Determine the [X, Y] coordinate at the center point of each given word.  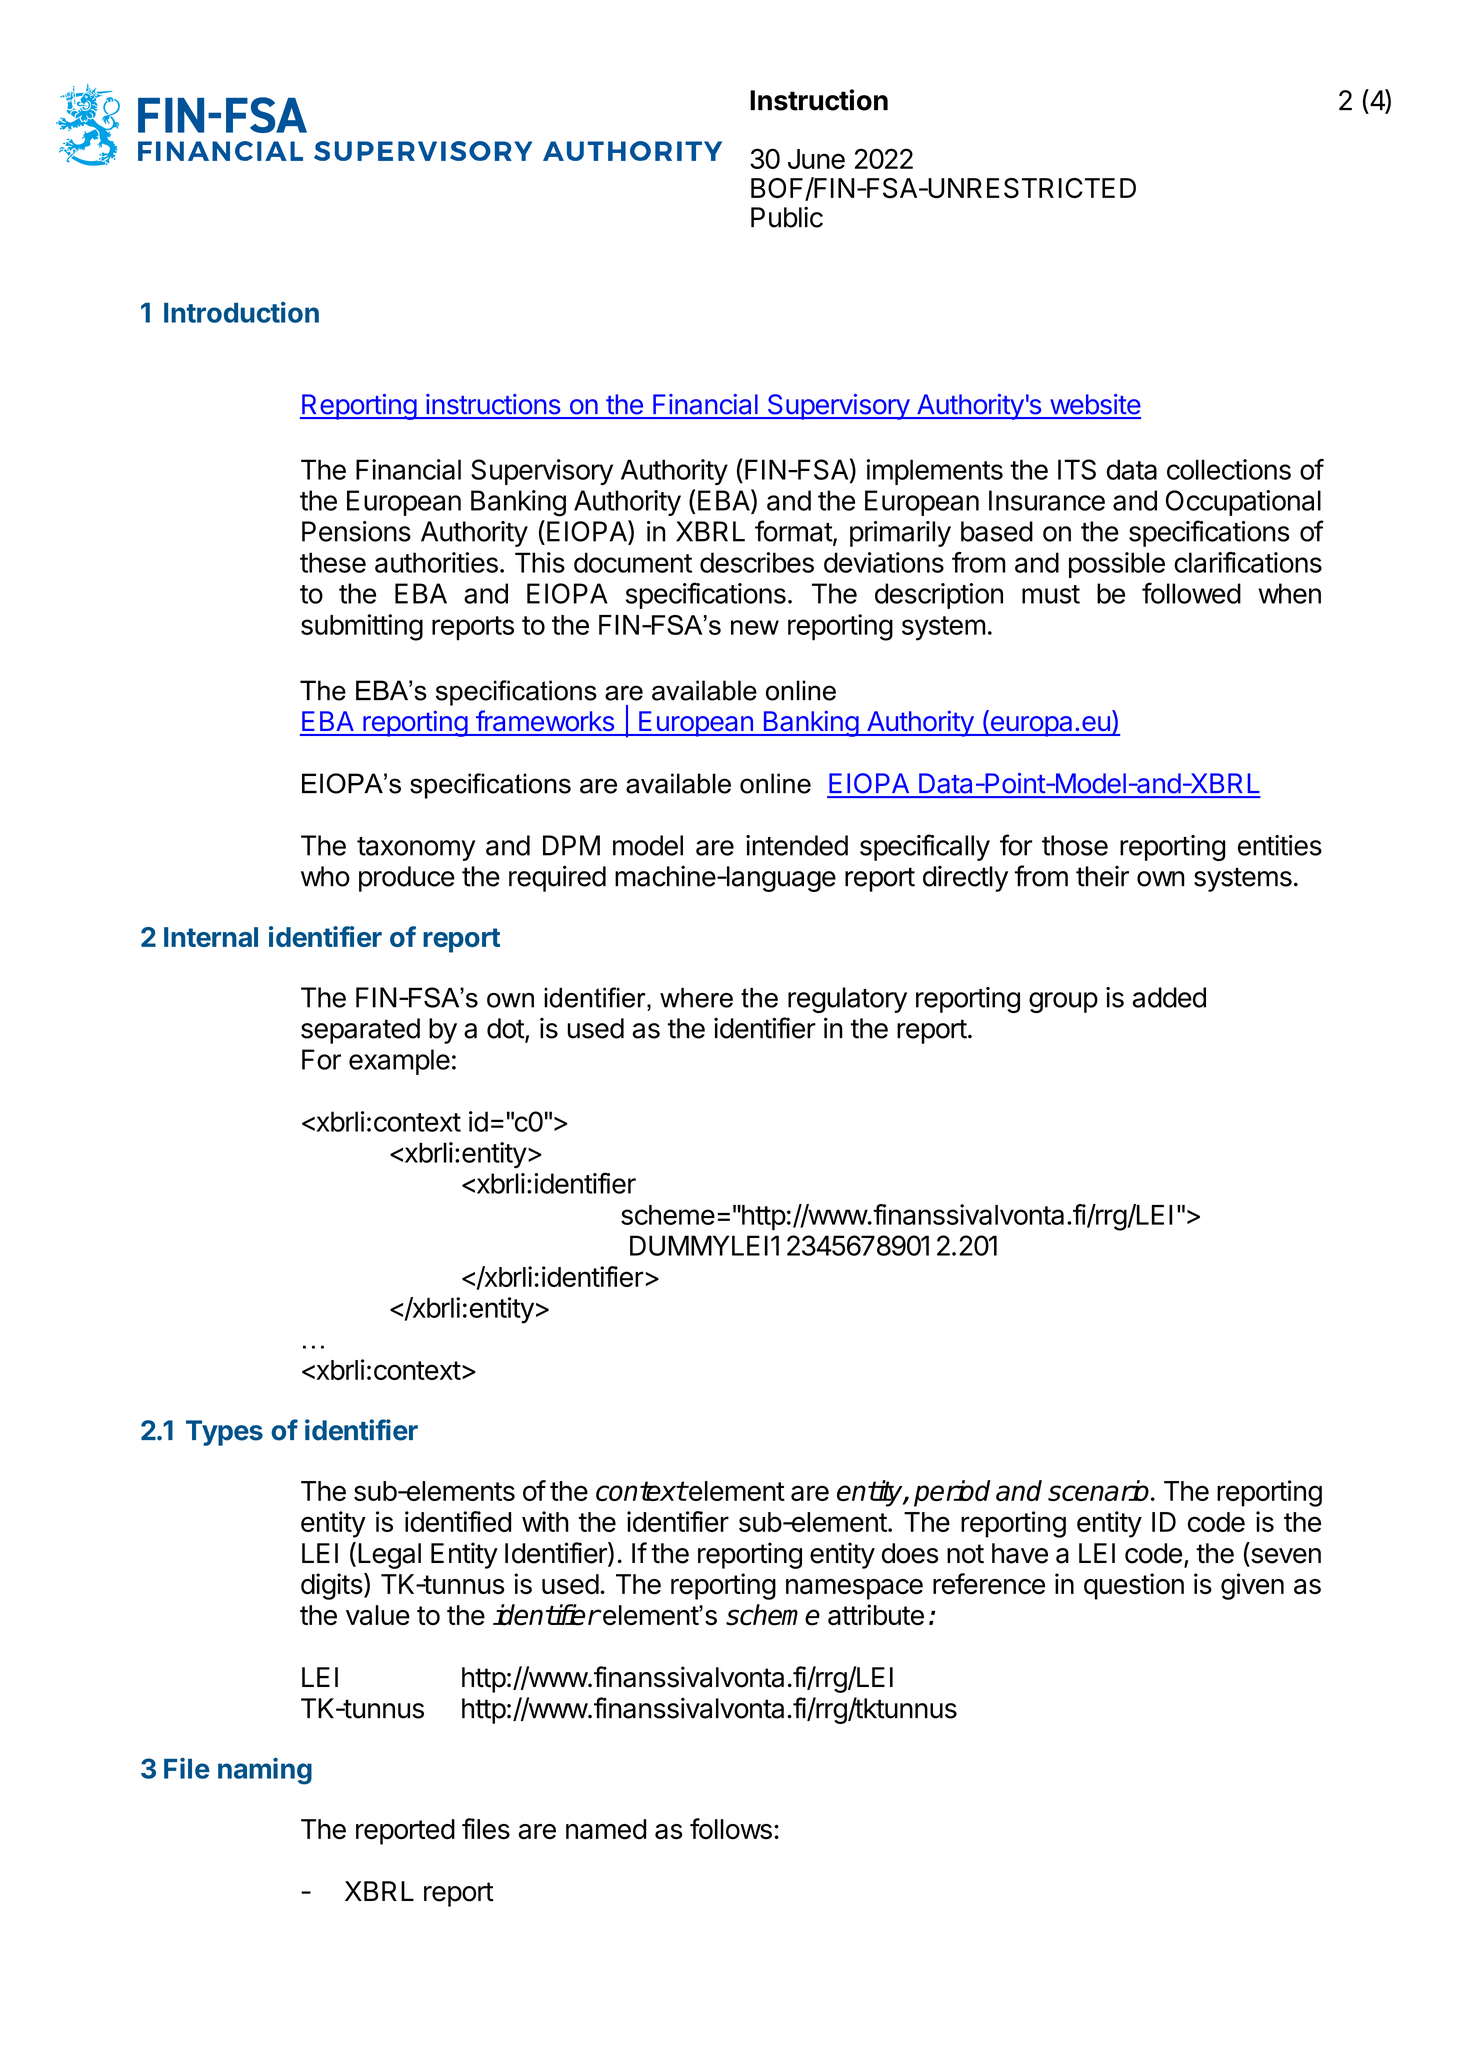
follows [731, 1829]
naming [265, 1771]
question [1134, 1586]
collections [1229, 469]
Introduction [241, 312]
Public [787, 217]
